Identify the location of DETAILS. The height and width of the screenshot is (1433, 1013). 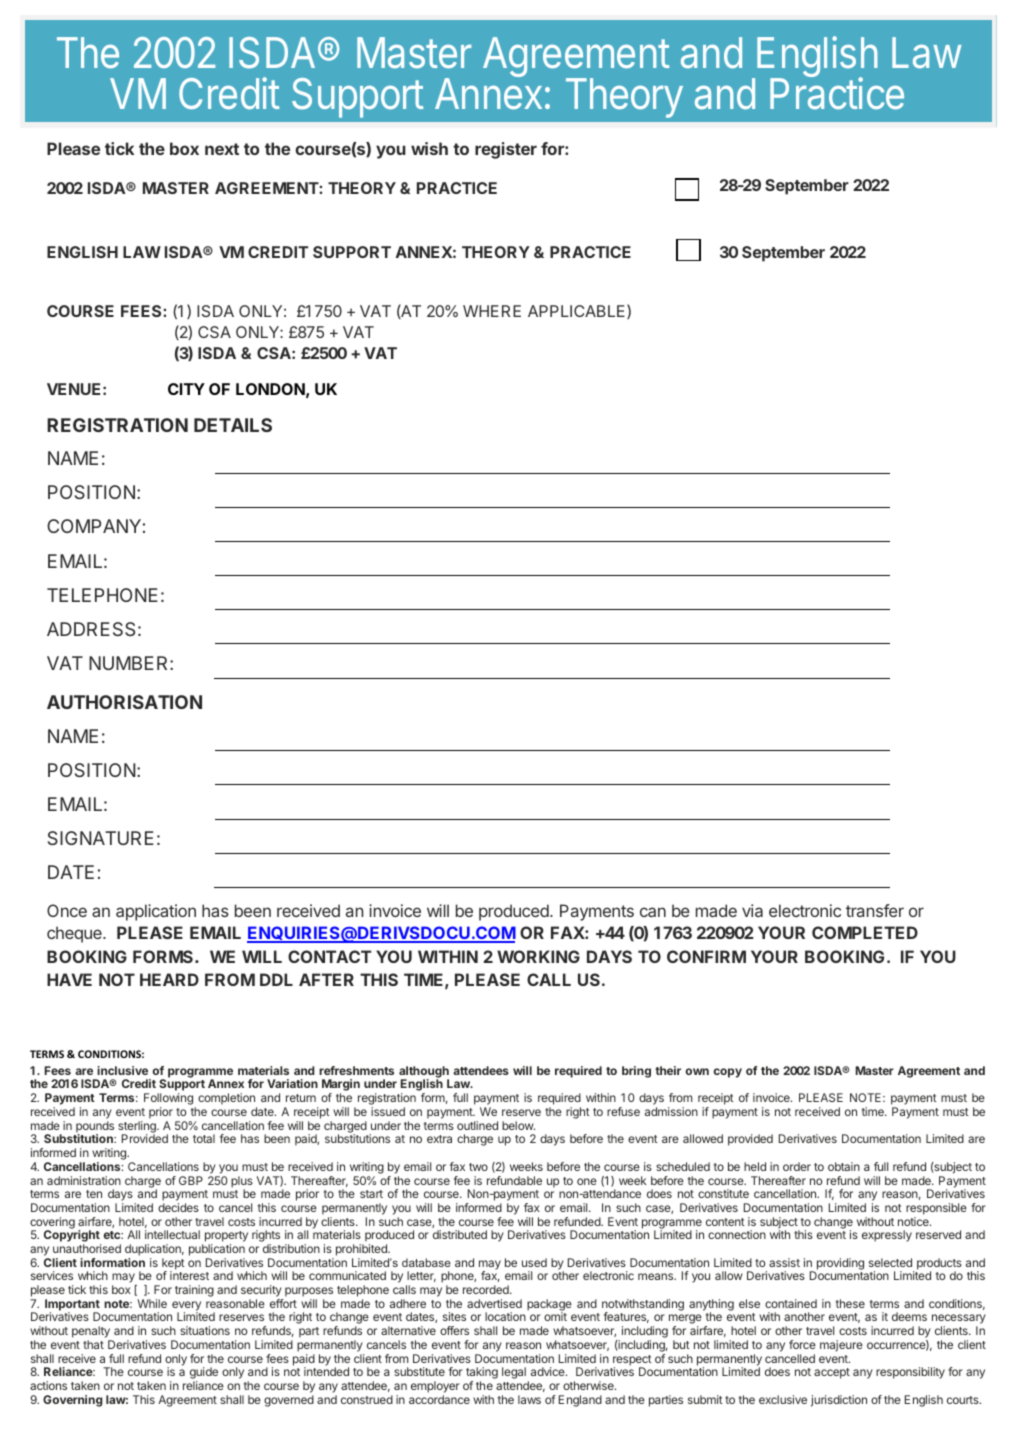
(233, 425).
